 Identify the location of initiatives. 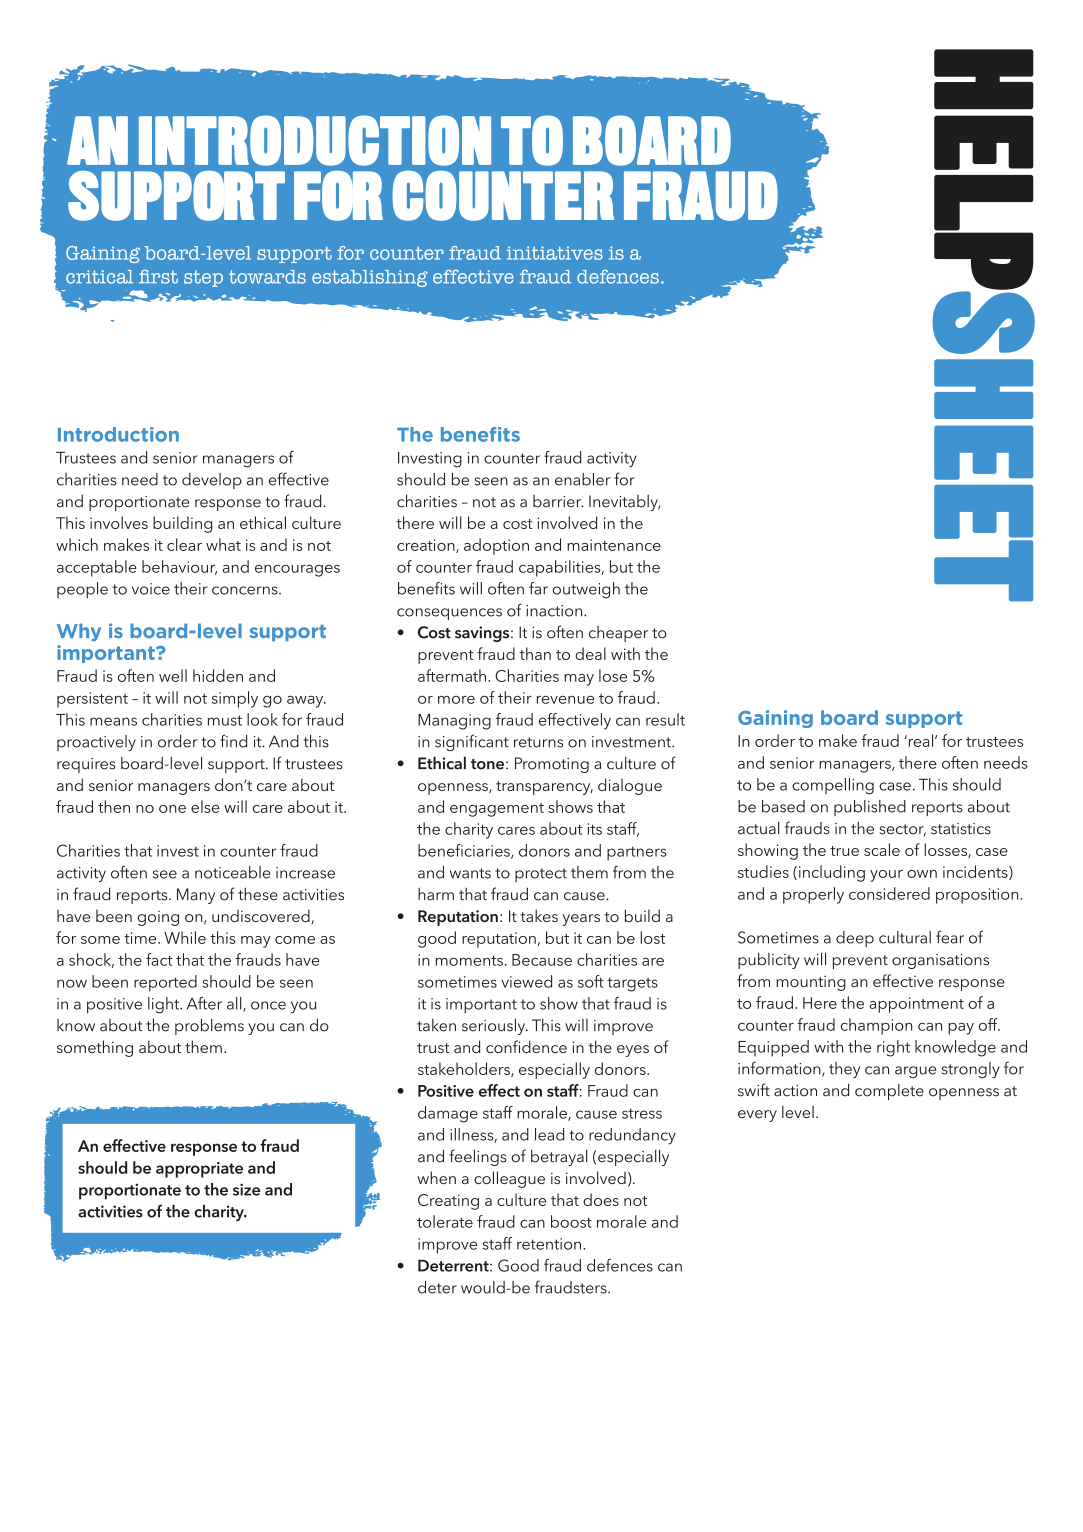
(555, 253).
